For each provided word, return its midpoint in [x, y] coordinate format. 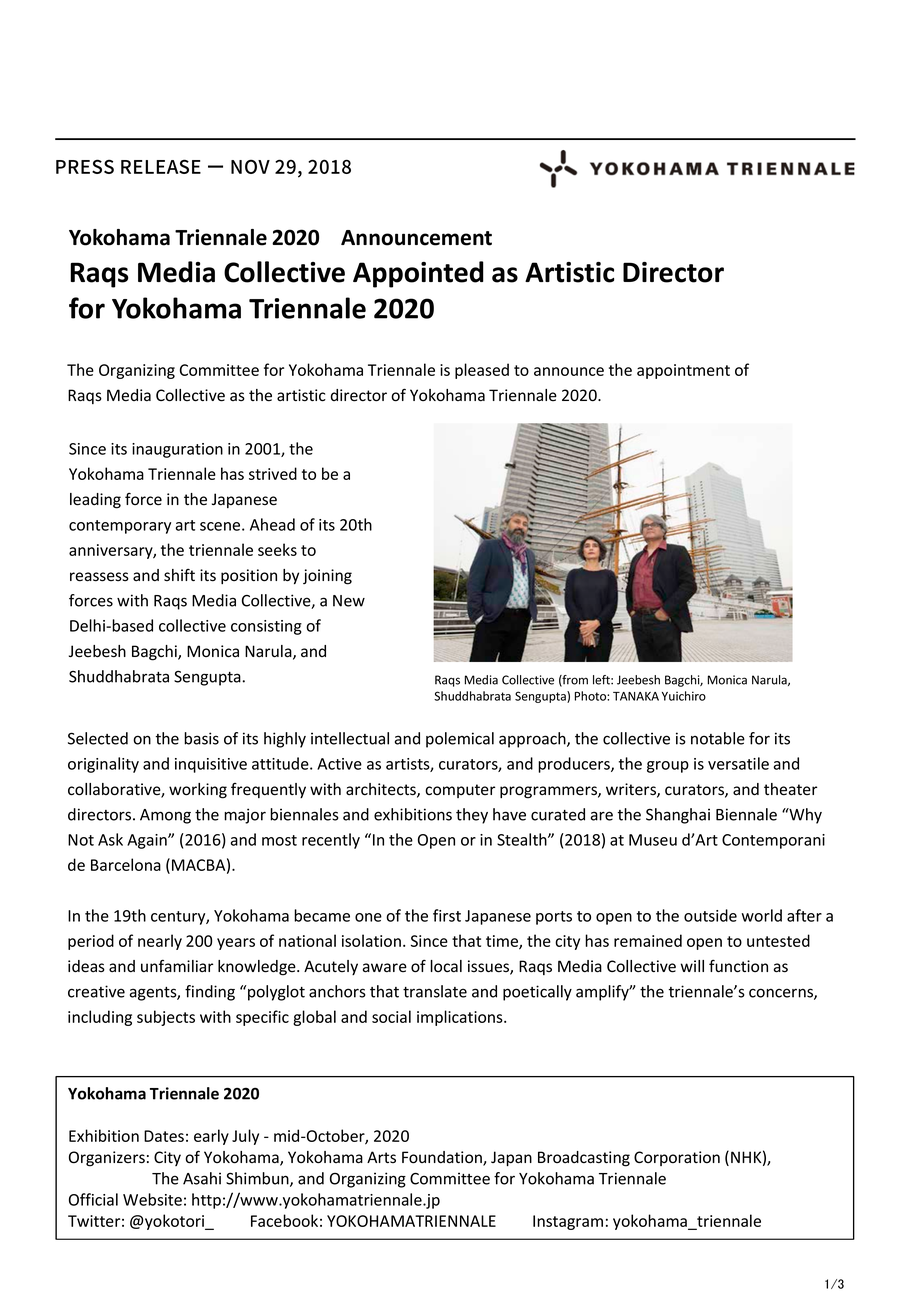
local [446, 966]
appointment [683, 371]
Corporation [677, 1158]
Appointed [418, 274]
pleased [482, 371]
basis [201, 738]
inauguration [177, 450]
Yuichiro [684, 696]
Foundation [443, 1158]
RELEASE [161, 166]
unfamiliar [177, 966]
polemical [460, 740]
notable [718, 738]
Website [152, 1199]
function [738, 966]
